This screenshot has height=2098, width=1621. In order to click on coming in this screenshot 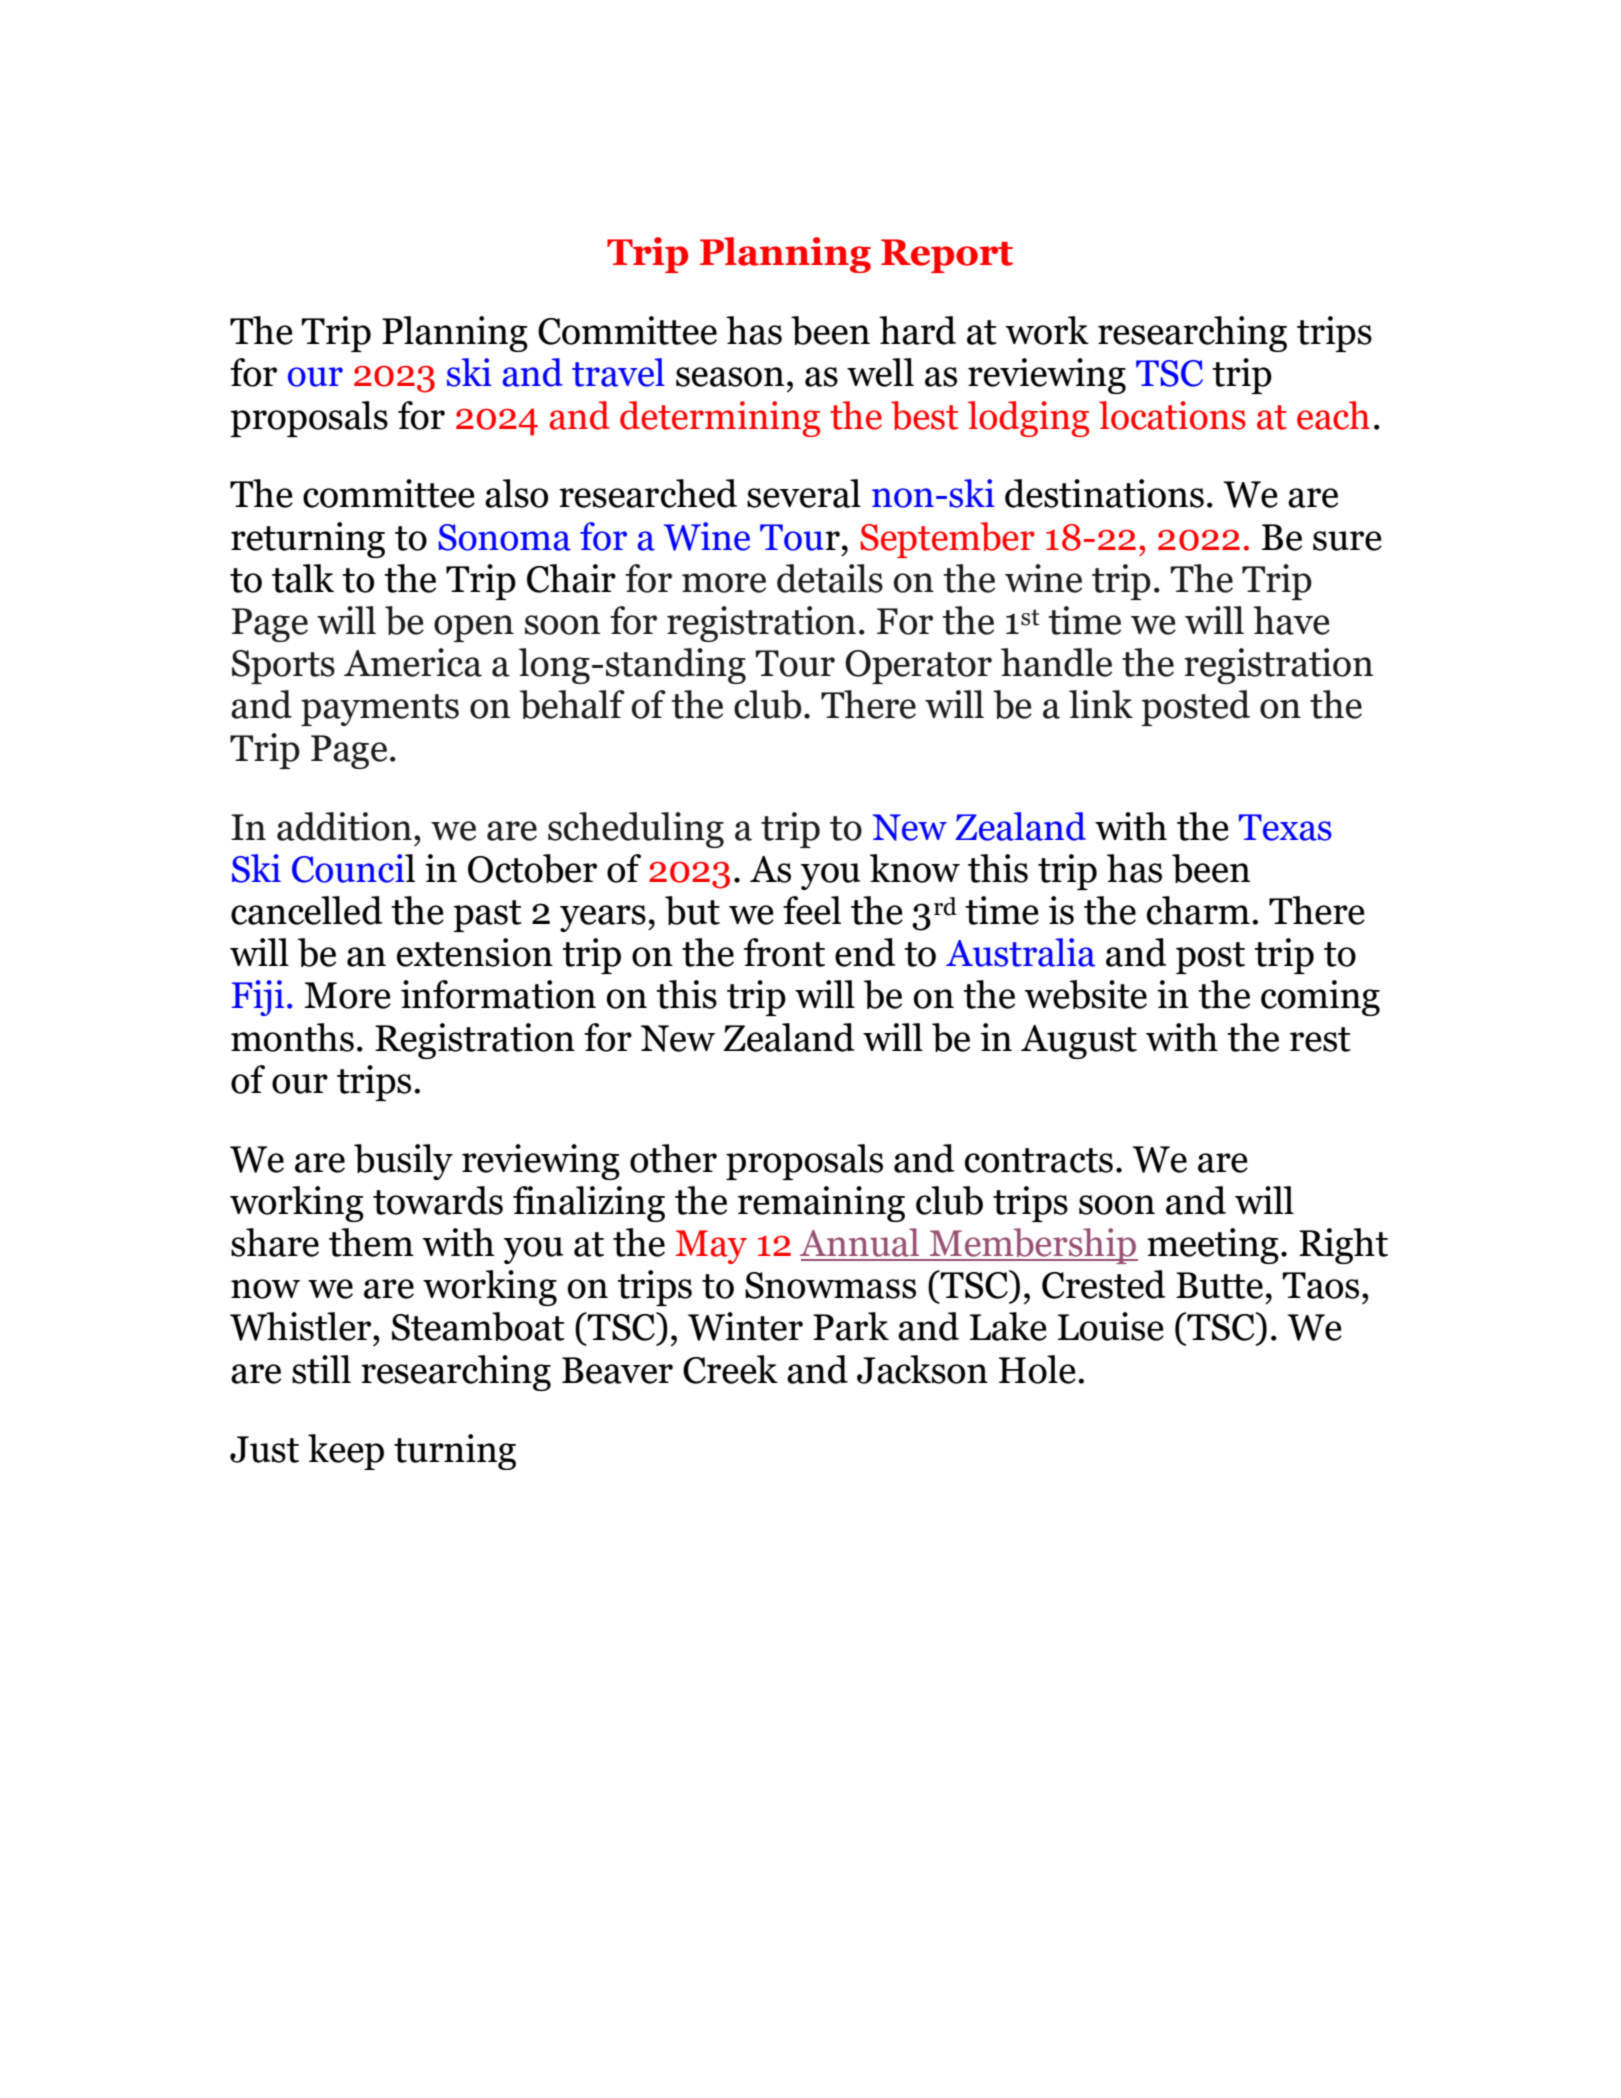, I will do `click(1320, 998)`.
